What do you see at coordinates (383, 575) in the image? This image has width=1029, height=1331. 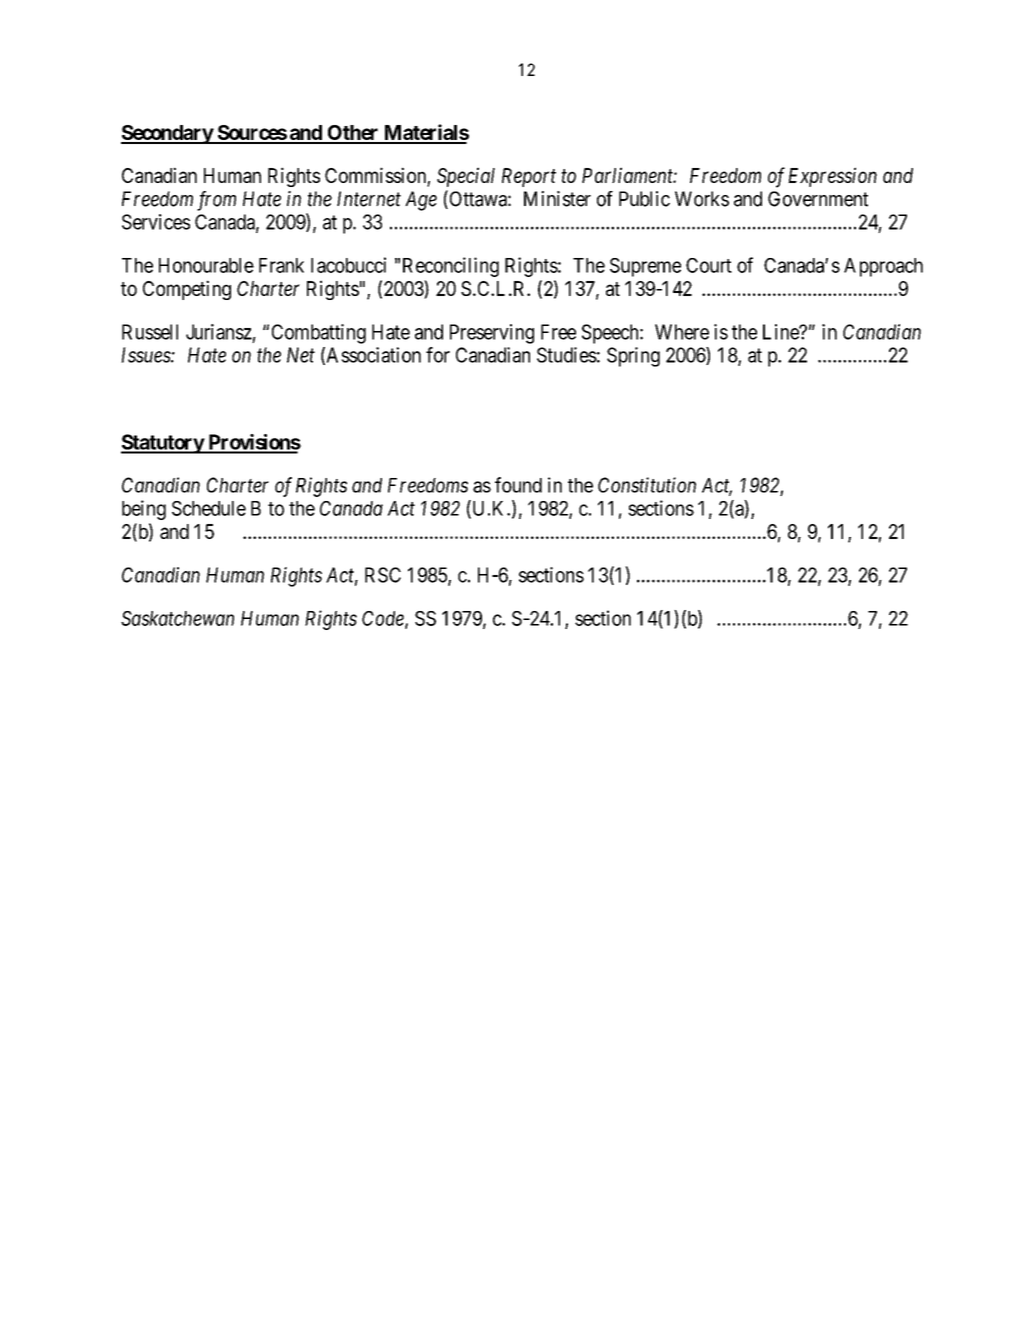 I see `RSC` at bounding box center [383, 575].
